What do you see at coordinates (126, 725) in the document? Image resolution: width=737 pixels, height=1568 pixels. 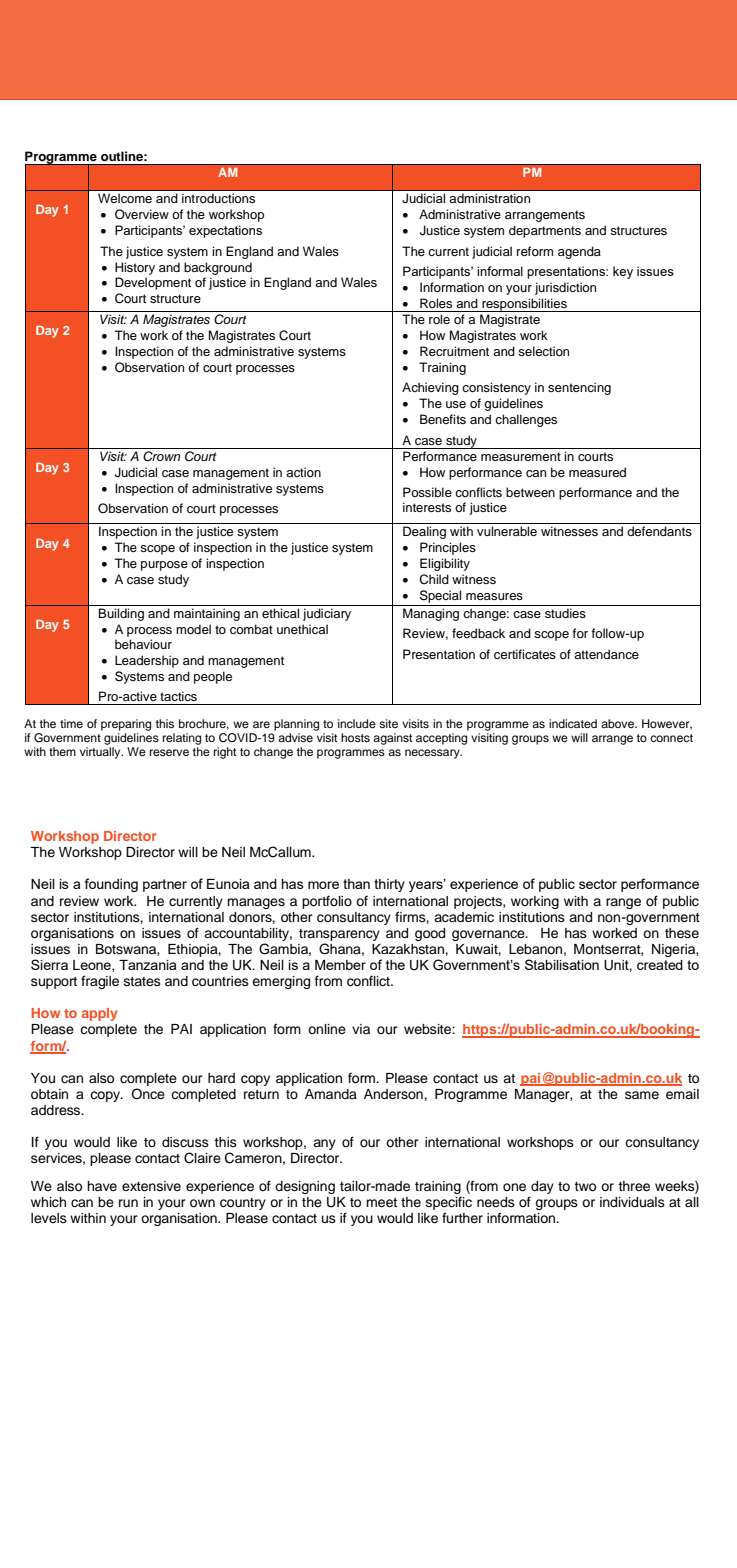 I see `preparing` at bounding box center [126, 725].
